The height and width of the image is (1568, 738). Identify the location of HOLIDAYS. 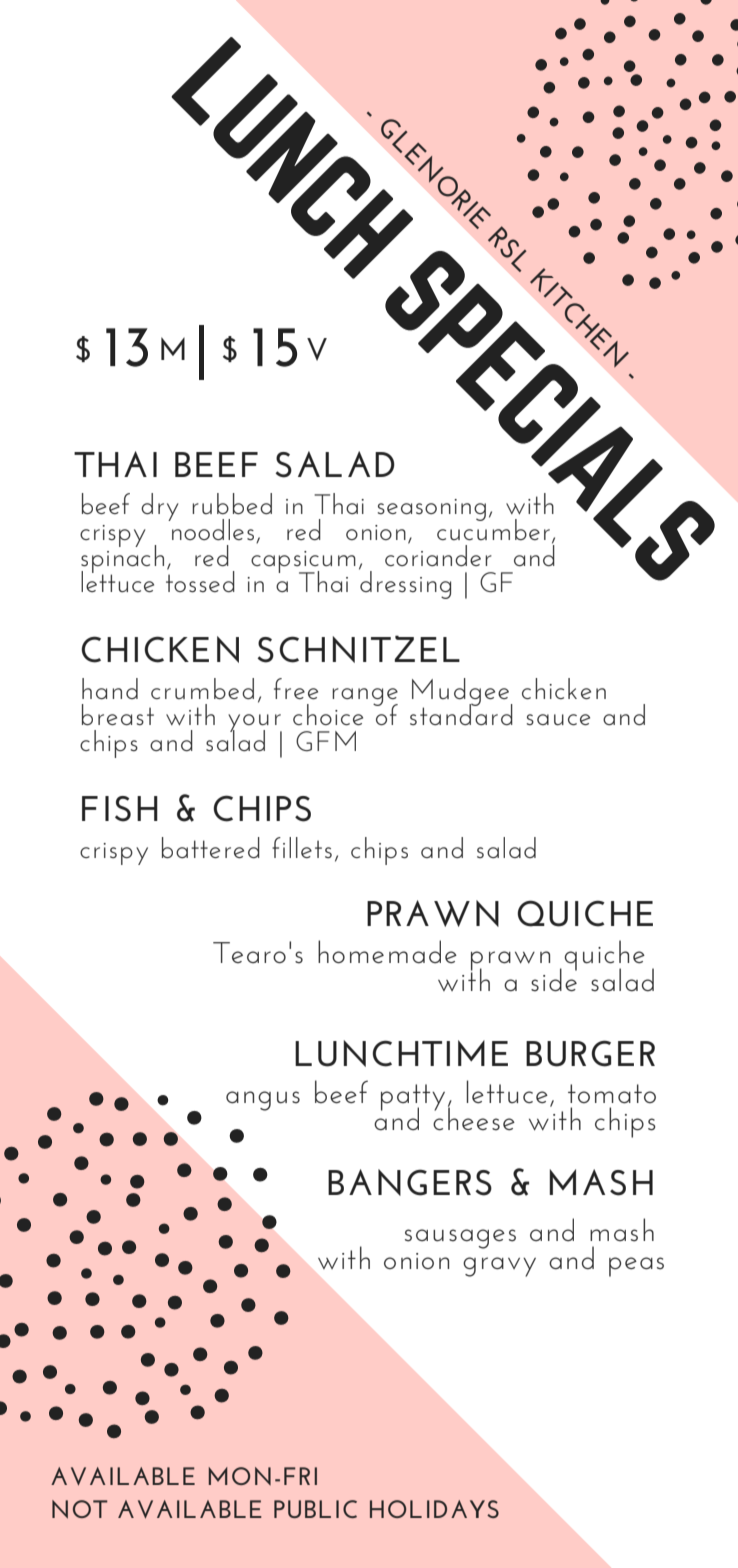
(434, 1509).
